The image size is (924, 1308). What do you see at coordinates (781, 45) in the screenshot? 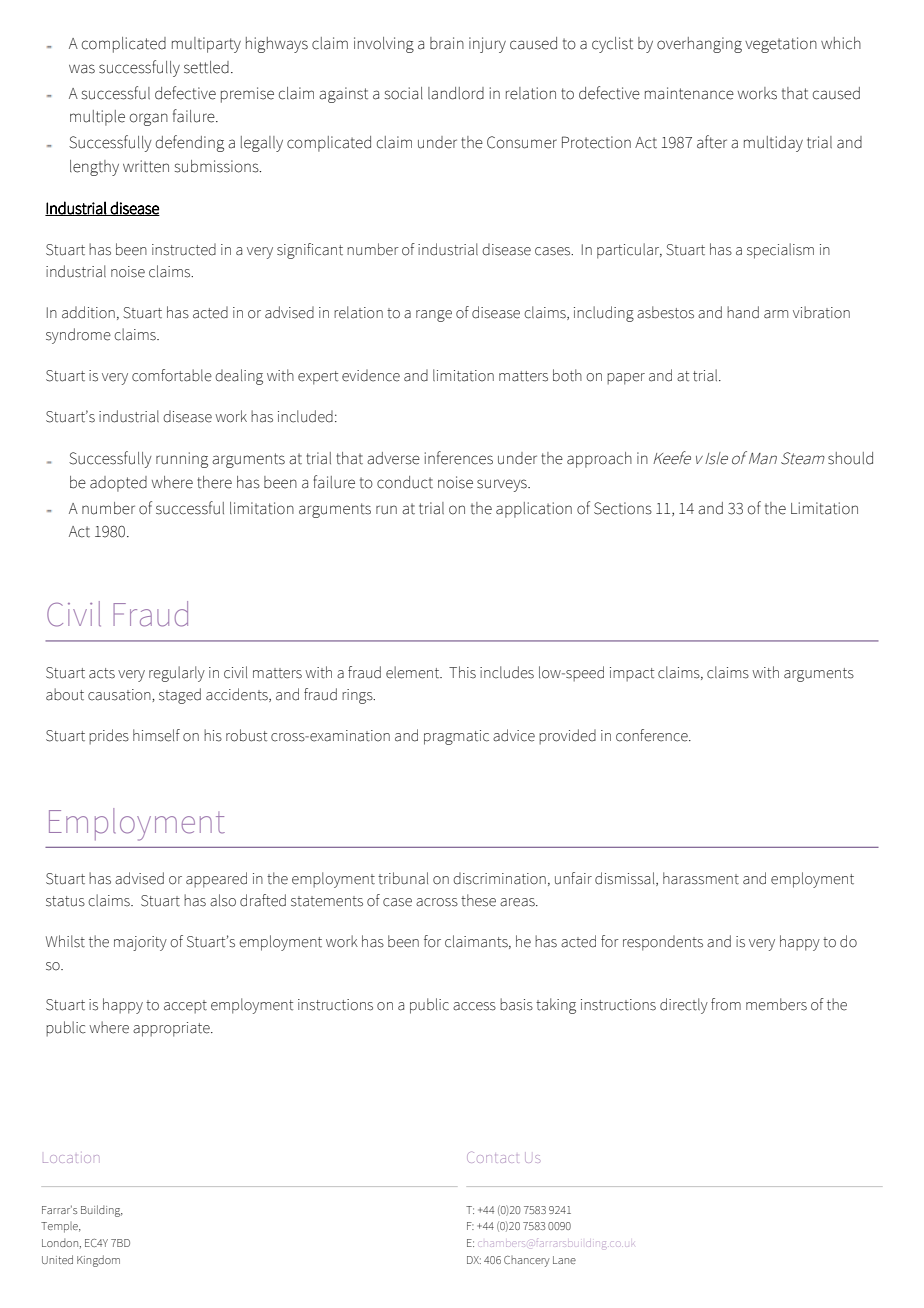
I see `vegetation` at bounding box center [781, 45].
